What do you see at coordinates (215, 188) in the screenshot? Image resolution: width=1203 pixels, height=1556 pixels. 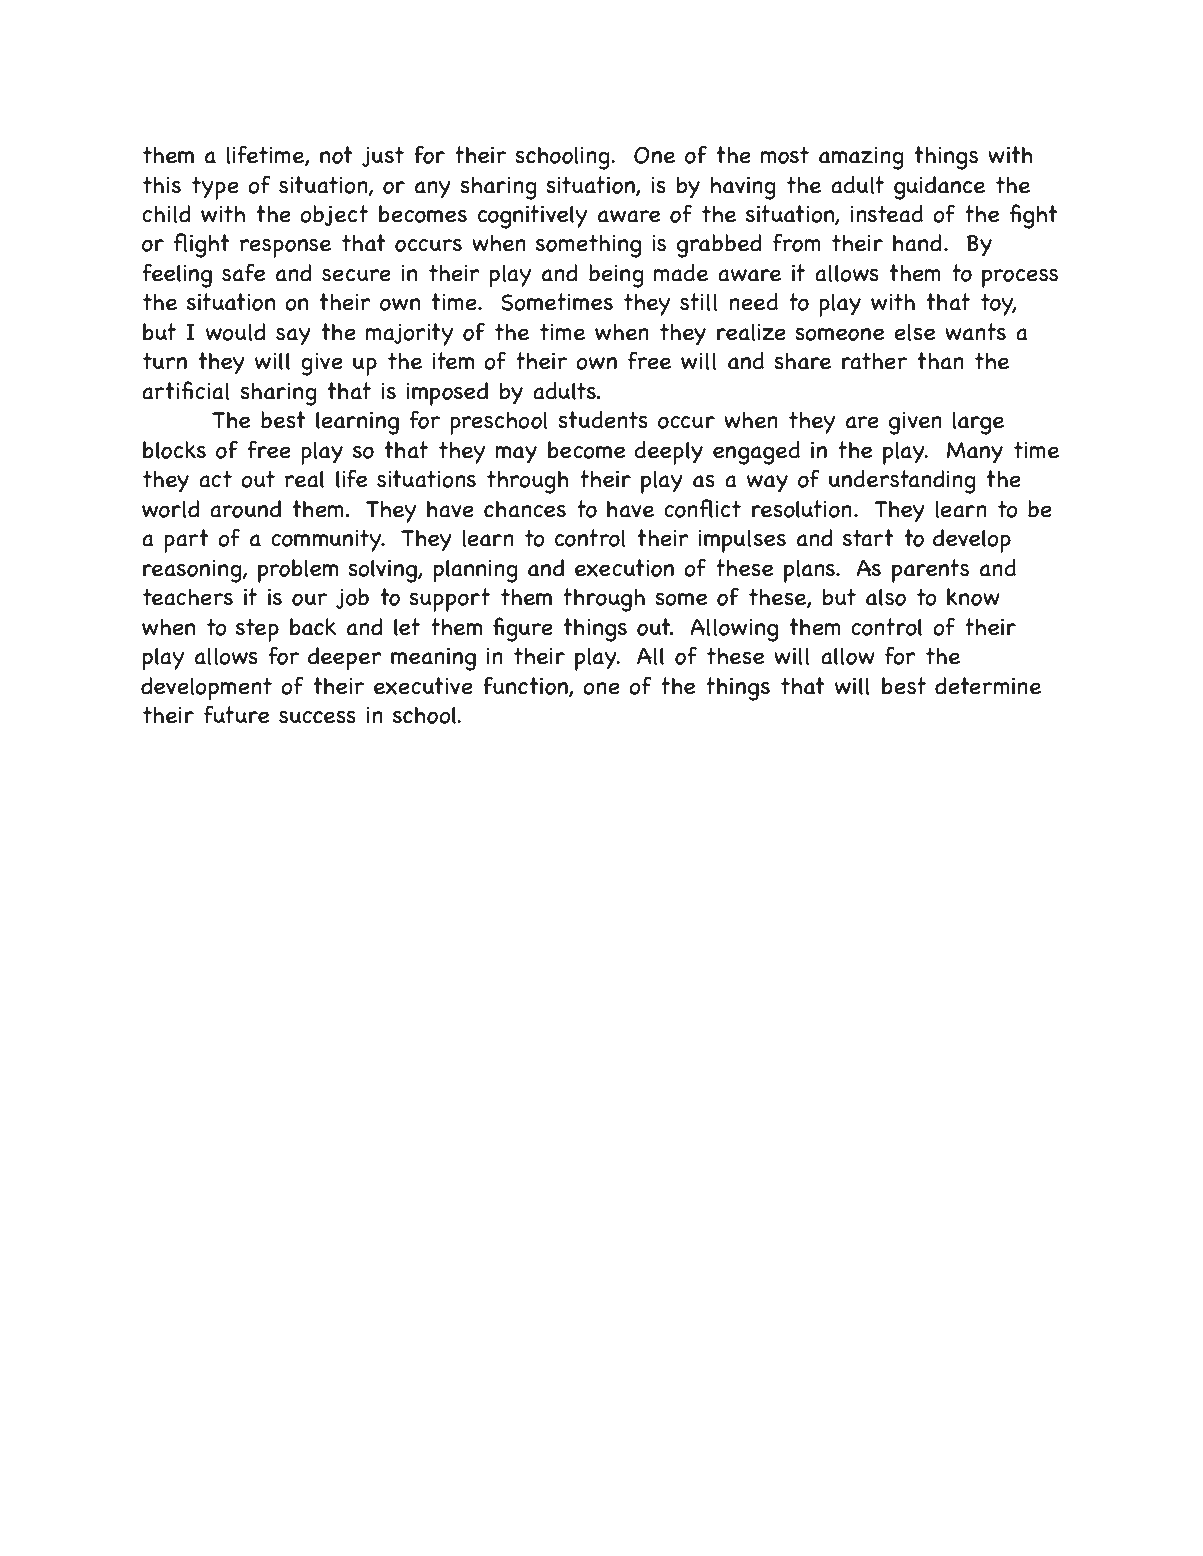 I see `type` at bounding box center [215, 188].
